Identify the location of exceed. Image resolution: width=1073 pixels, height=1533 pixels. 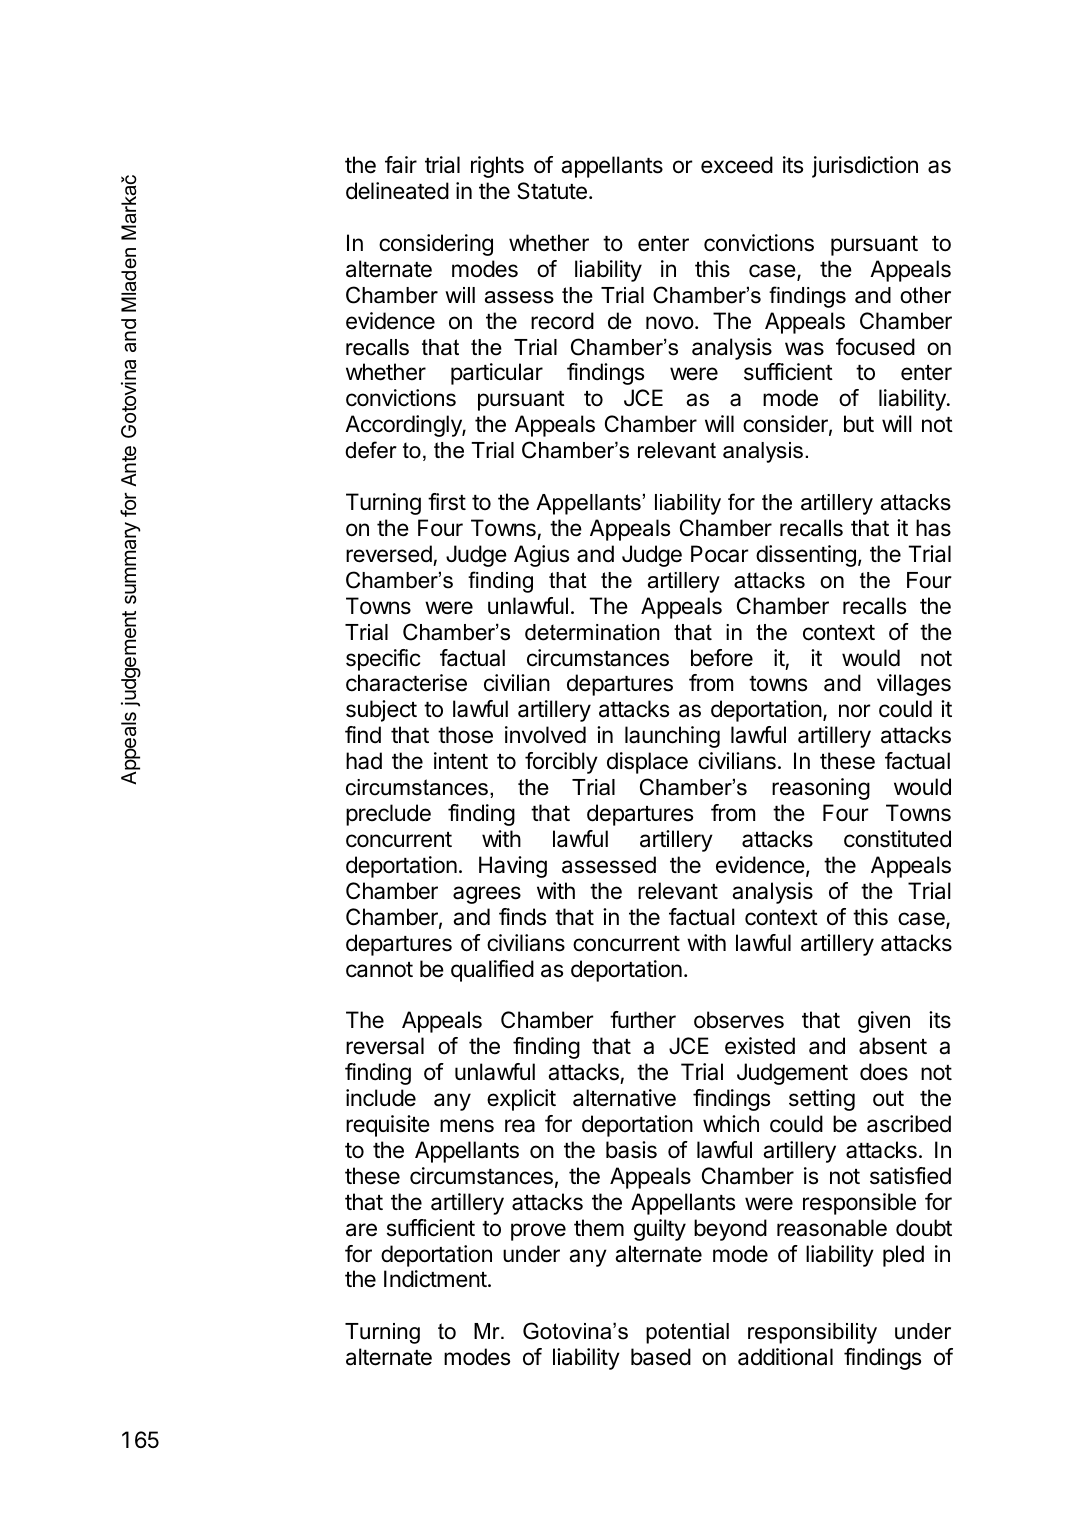
(737, 165).
